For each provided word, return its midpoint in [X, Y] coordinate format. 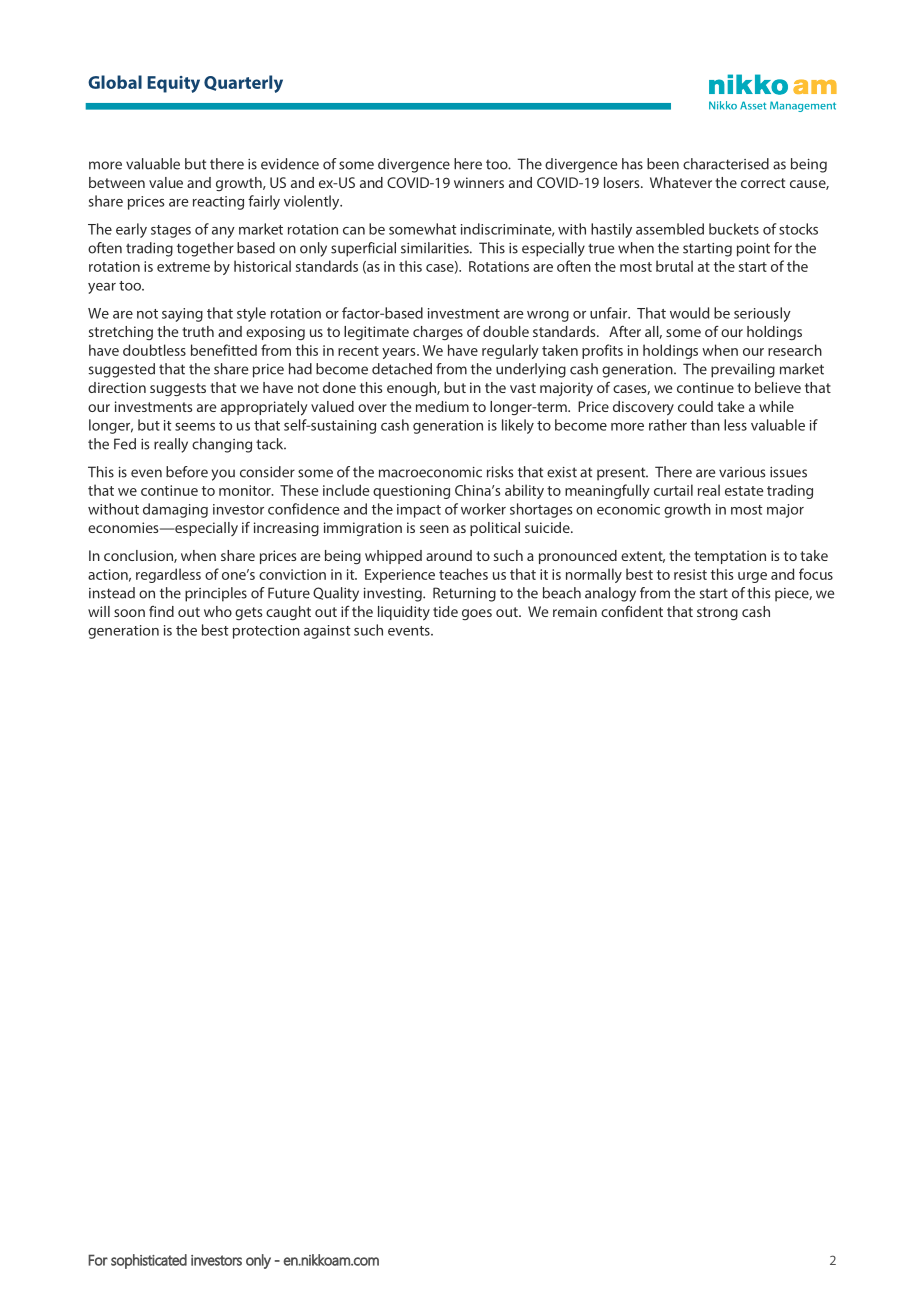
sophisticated [149, 1261]
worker [483, 509]
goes [477, 614]
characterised [726, 164]
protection [266, 632]
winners [479, 182]
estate [744, 491]
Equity [173, 84]
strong [717, 614]
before [187, 472]
